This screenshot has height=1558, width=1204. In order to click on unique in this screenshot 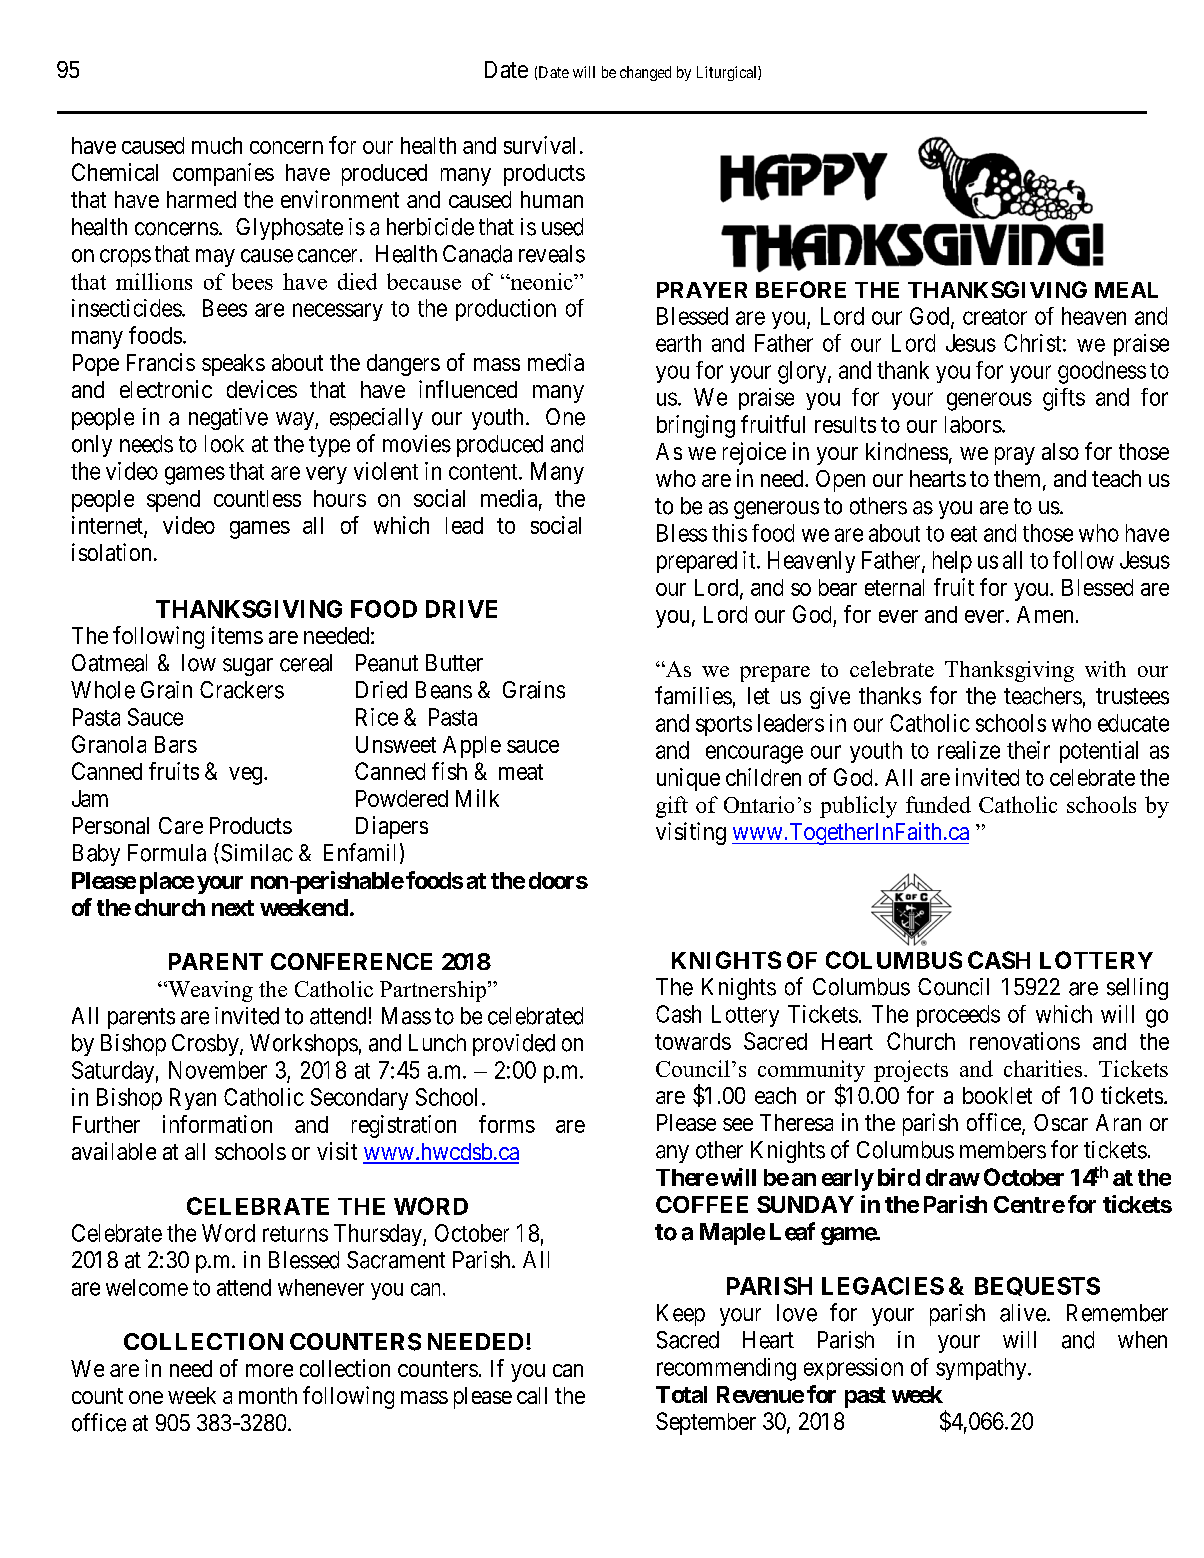, I will do `click(688, 779)`.
